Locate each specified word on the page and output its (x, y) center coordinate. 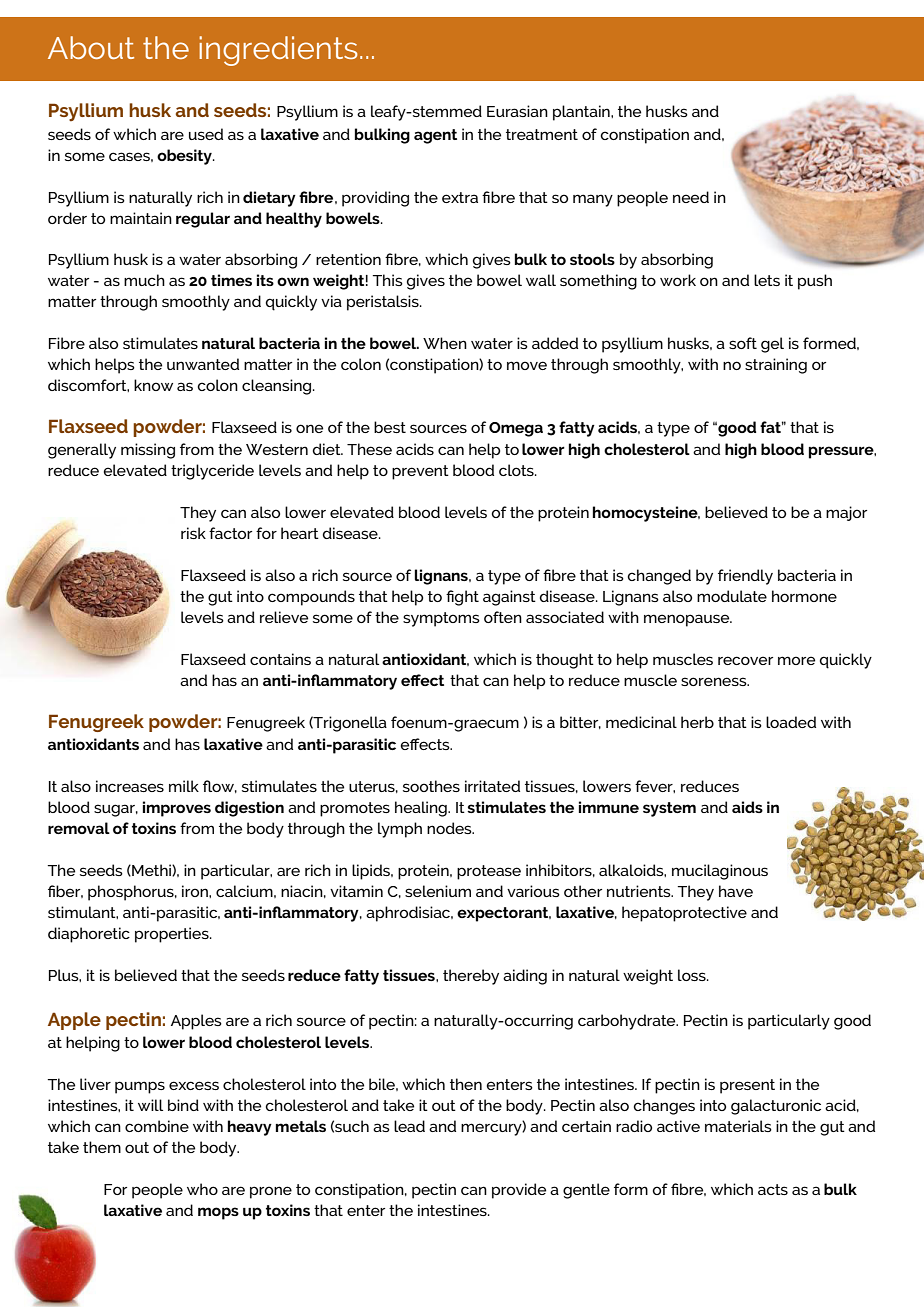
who (202, 1189)
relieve (284, 617)
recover (745, 660)
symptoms (441, 619)
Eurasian (517, 111)
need (691, 197)
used (206, 134)
